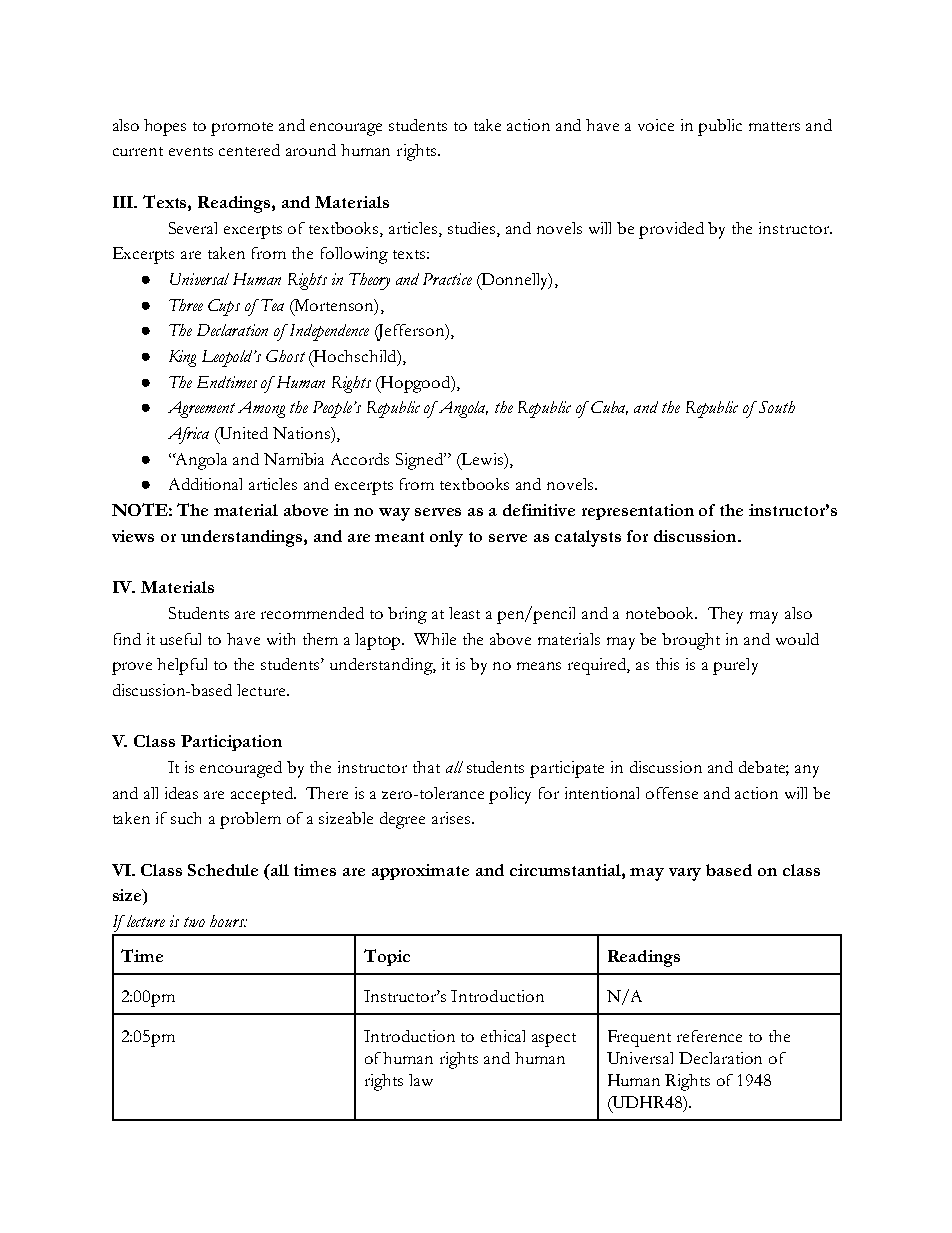  I want to click on arises, so click(452, 818).
